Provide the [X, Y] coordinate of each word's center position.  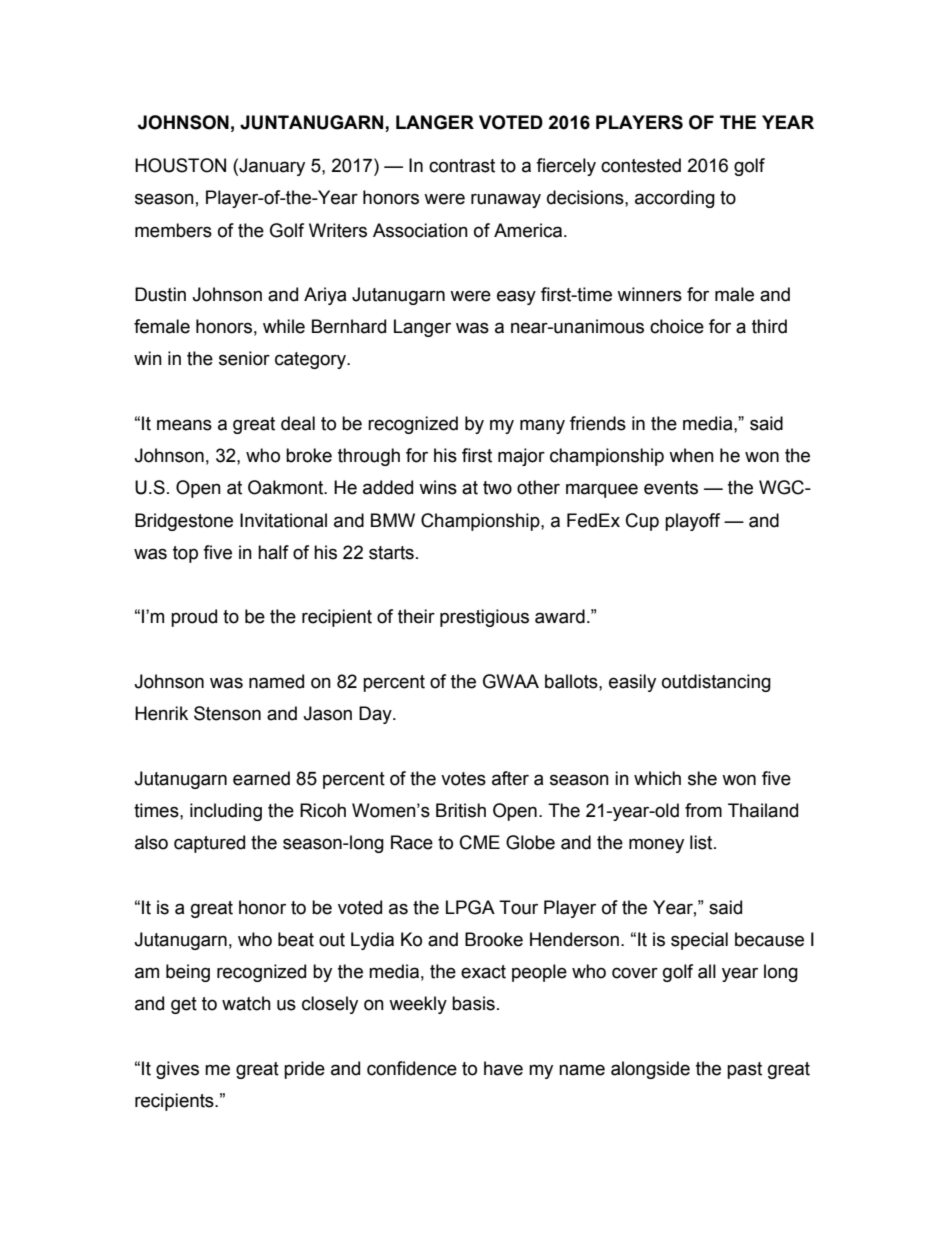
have [503, 1068]
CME [480, 842]
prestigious [484, 618]
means [184, 425]
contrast [462, 166]
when [691, 455]
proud [194, 618]
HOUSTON [180, 165]
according [675, 199]
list [702, 842]
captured [209, 844]
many [542, 426]
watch [246, 1003]
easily [632, 683]
